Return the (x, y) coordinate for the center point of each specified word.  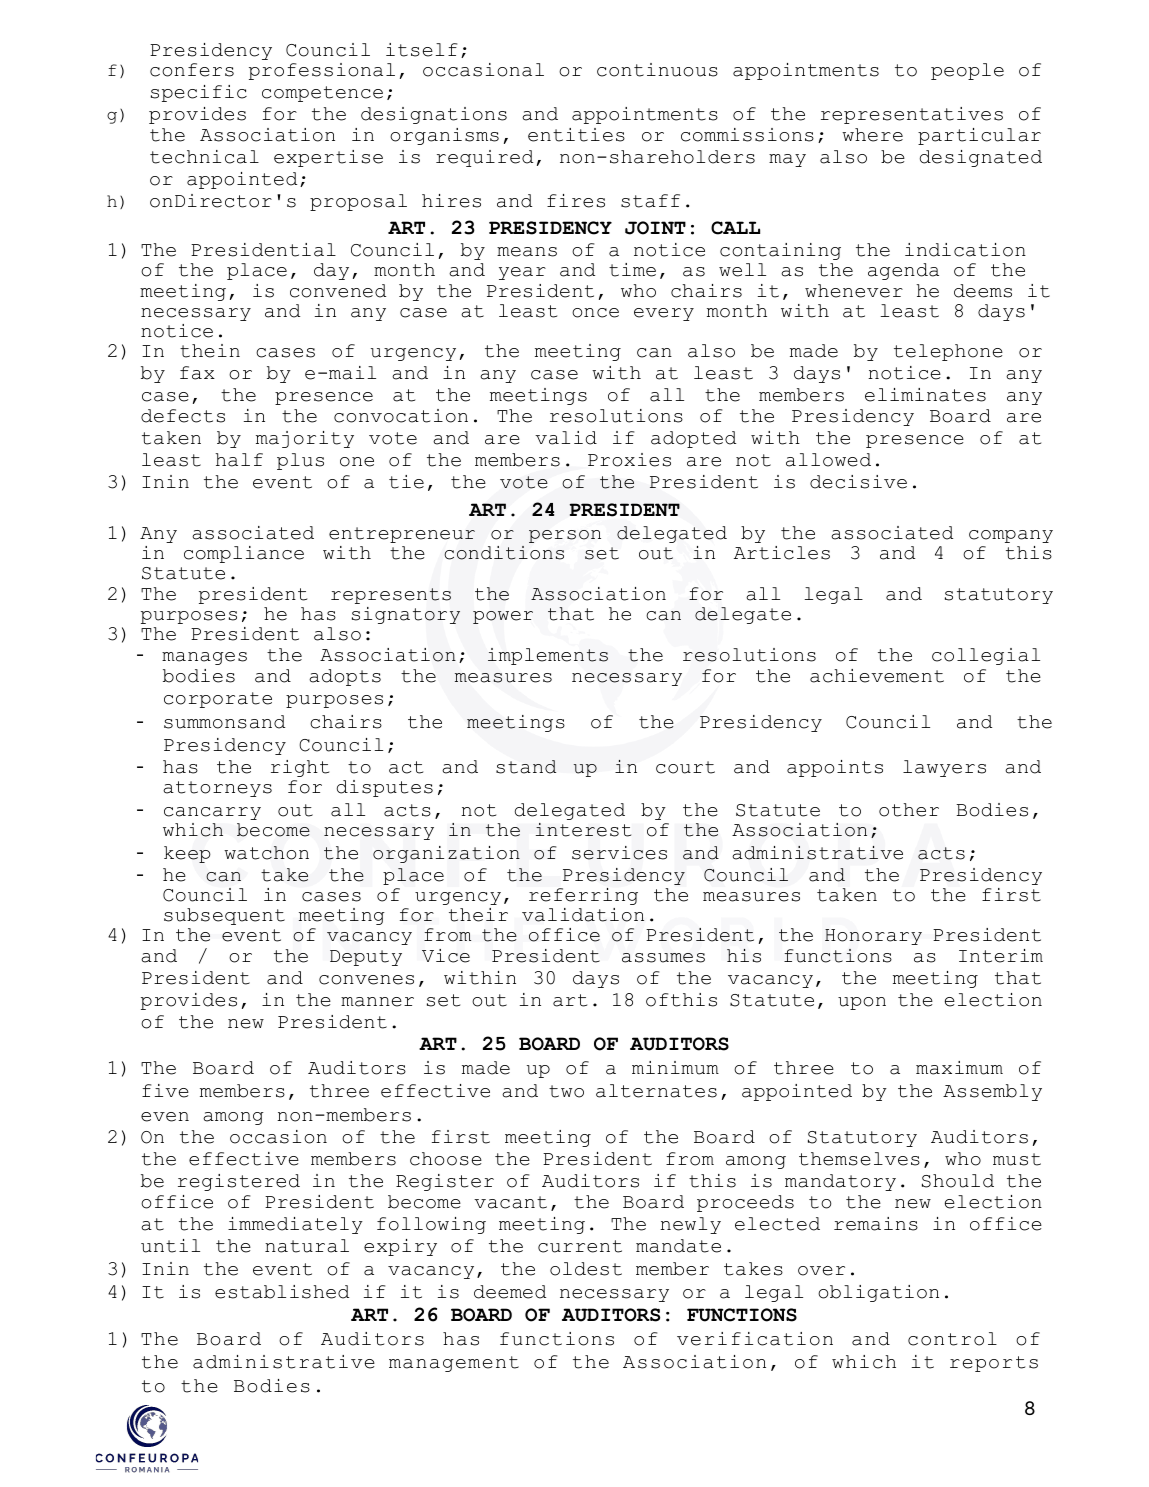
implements (548, 656)
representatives (912, 115)
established (282, 1292)
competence (322, 94)
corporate (218, 700)
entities (576, 135)
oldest (586, 1269)
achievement (877, 676)
